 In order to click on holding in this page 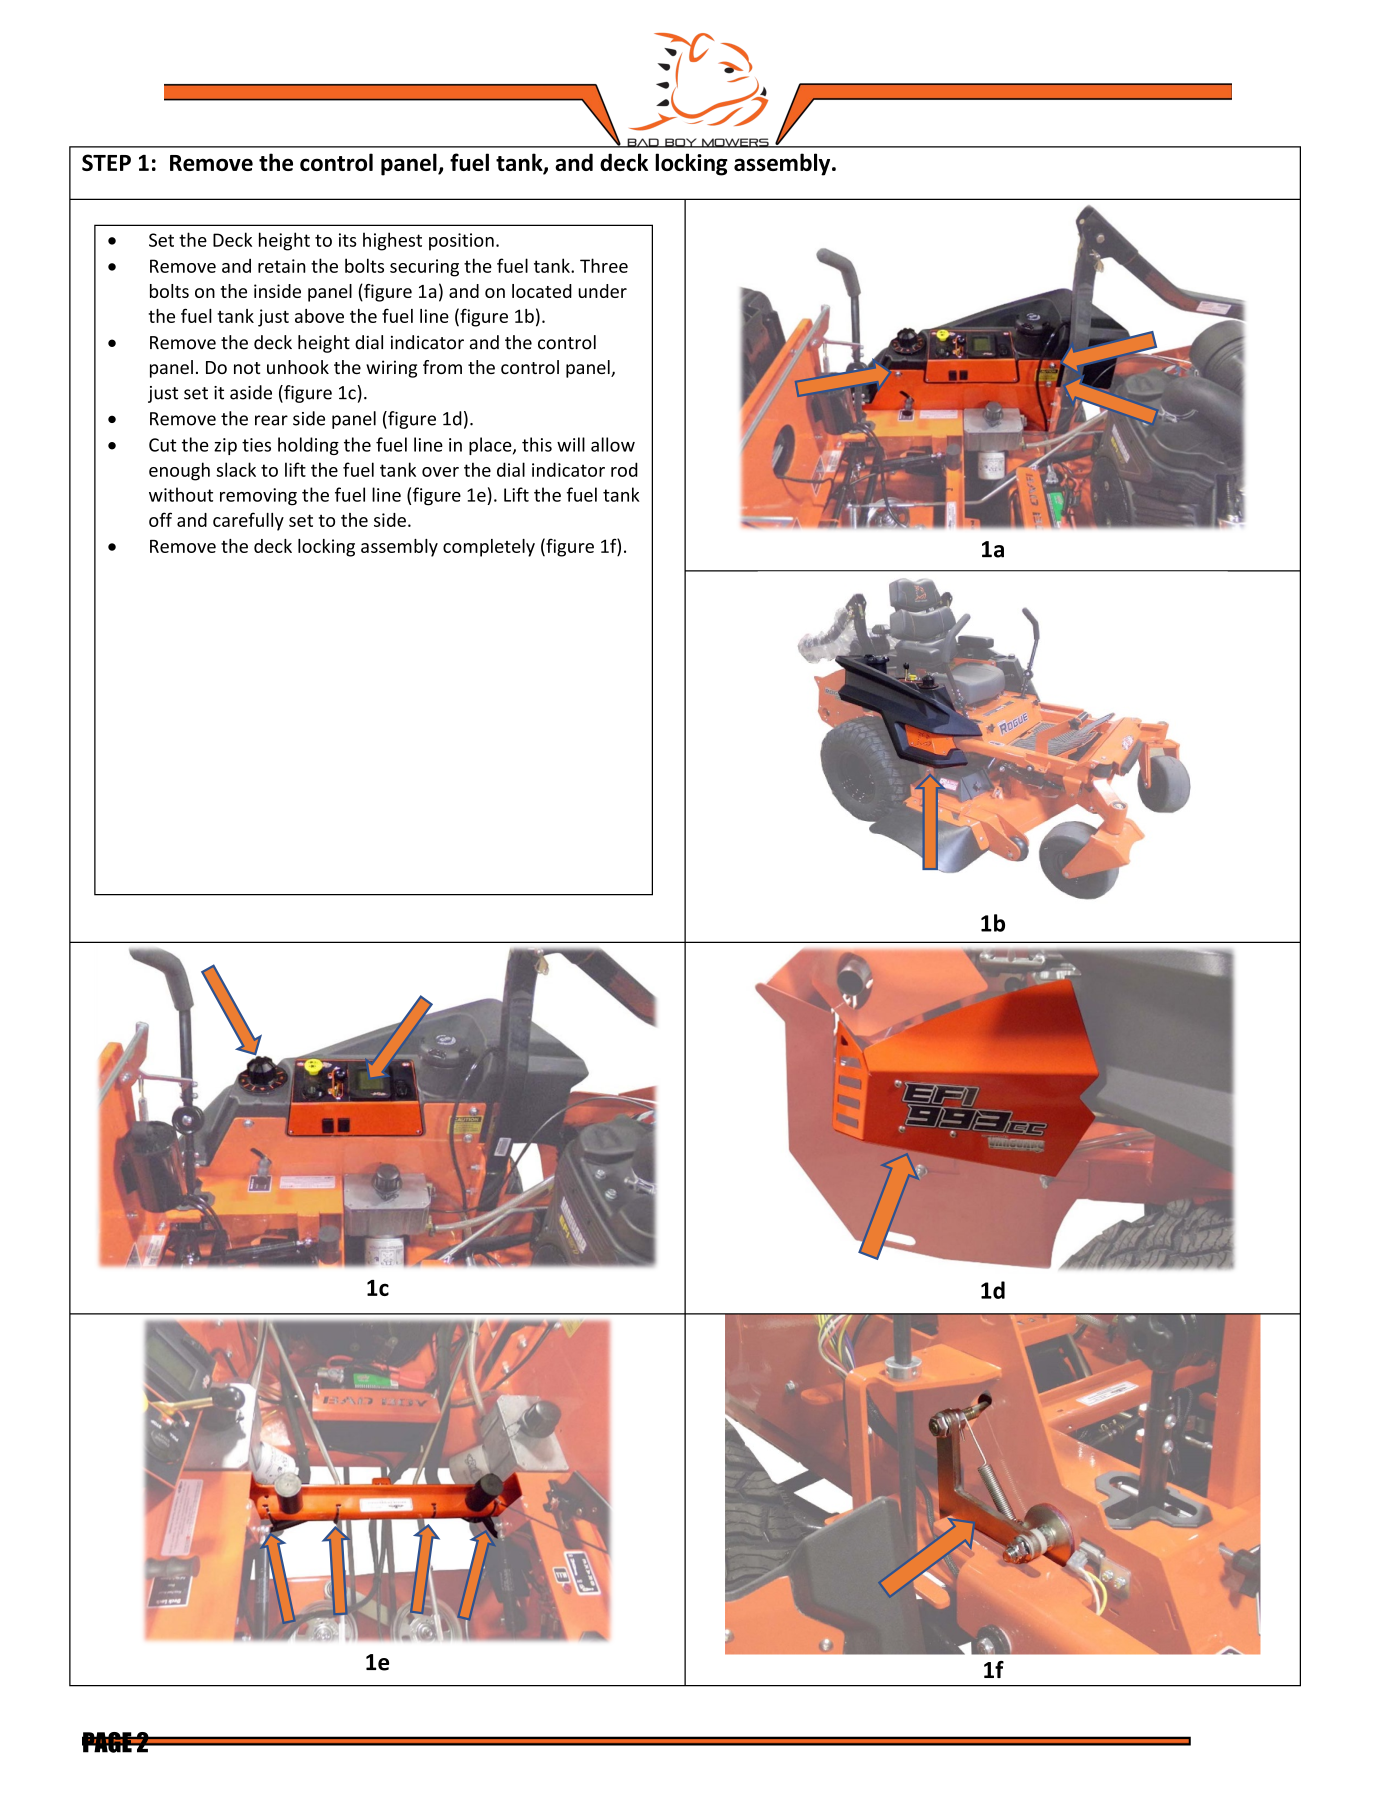, I will do `click(308, 446)`.
